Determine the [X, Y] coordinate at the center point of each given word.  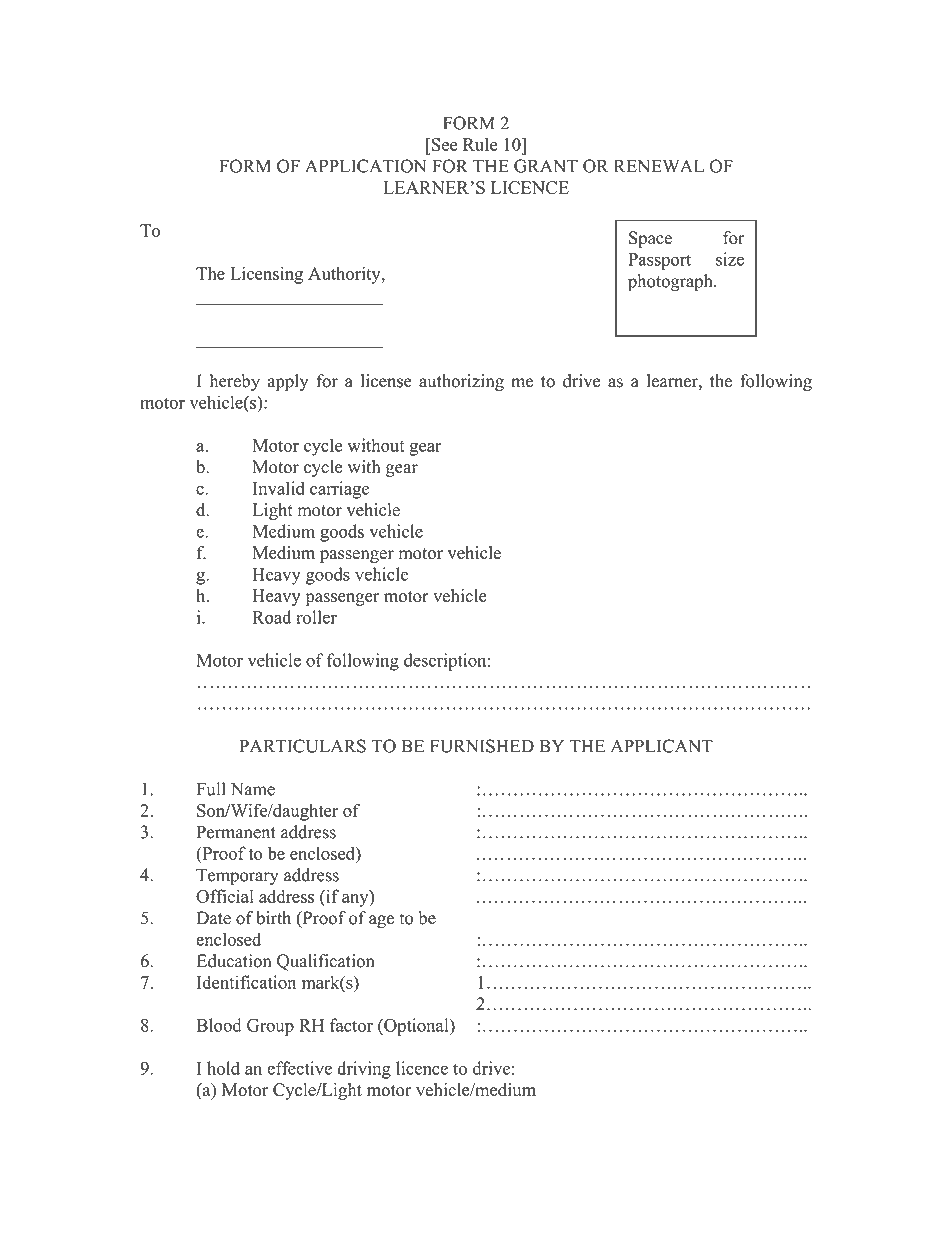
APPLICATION [365, 166]
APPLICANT [662, 746]
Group [270, 1027]
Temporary [237, 877]
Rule [480, 144]
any [356, 900]
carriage [339, 490]
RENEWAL [659, 166]
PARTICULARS [303, 746]
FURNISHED [482, 746]
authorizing [461, 382]
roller [316, 617]
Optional [416, 1027]
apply [288, 382]
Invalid [279, 488]
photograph [671, 283]
